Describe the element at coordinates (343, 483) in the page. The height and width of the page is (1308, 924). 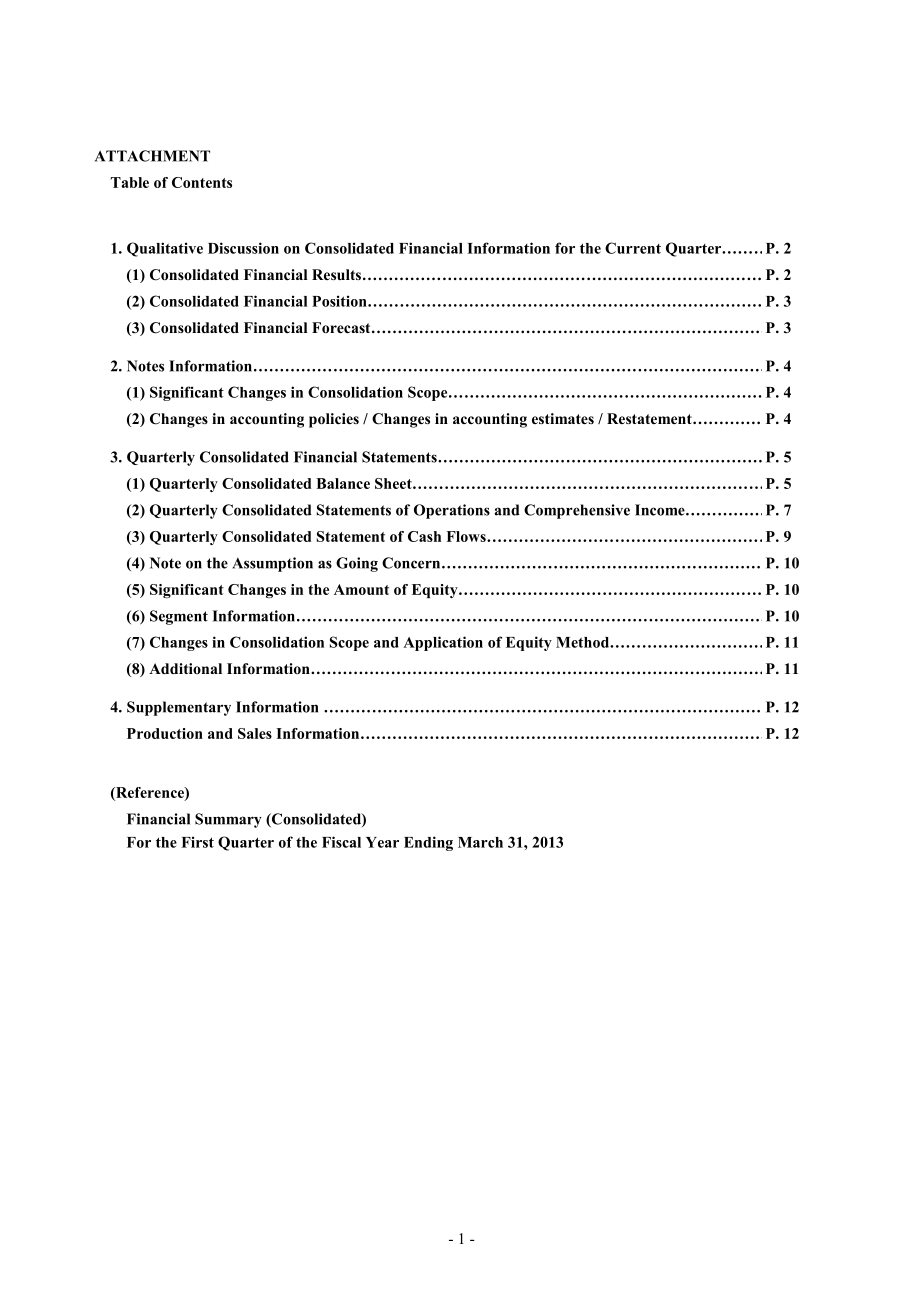
I see `Balance` at that location.
